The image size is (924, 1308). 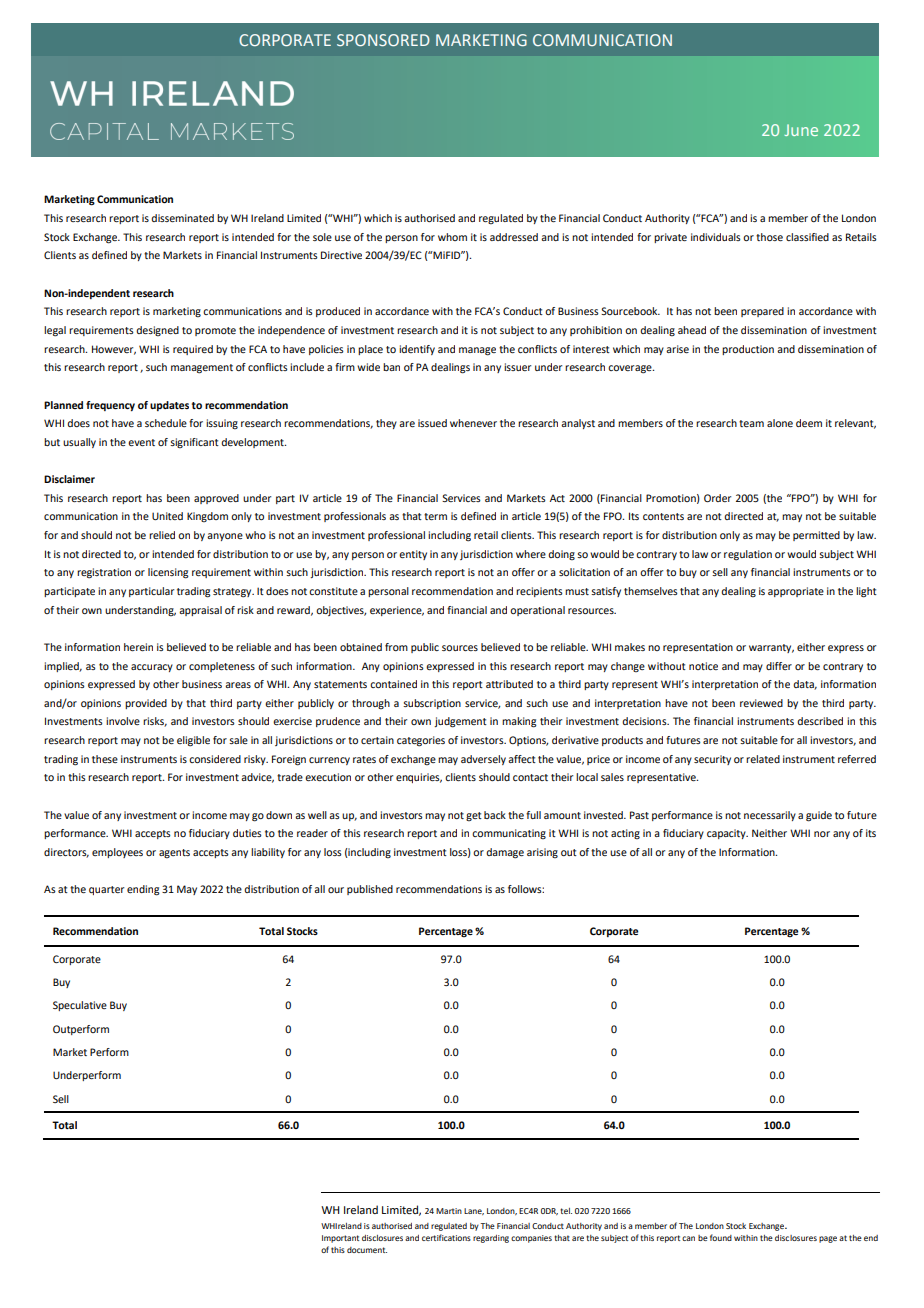 What do you see at coordinates (383, 40) in the image?
I see `SPONSORED` at bounding box center [383, 40].
